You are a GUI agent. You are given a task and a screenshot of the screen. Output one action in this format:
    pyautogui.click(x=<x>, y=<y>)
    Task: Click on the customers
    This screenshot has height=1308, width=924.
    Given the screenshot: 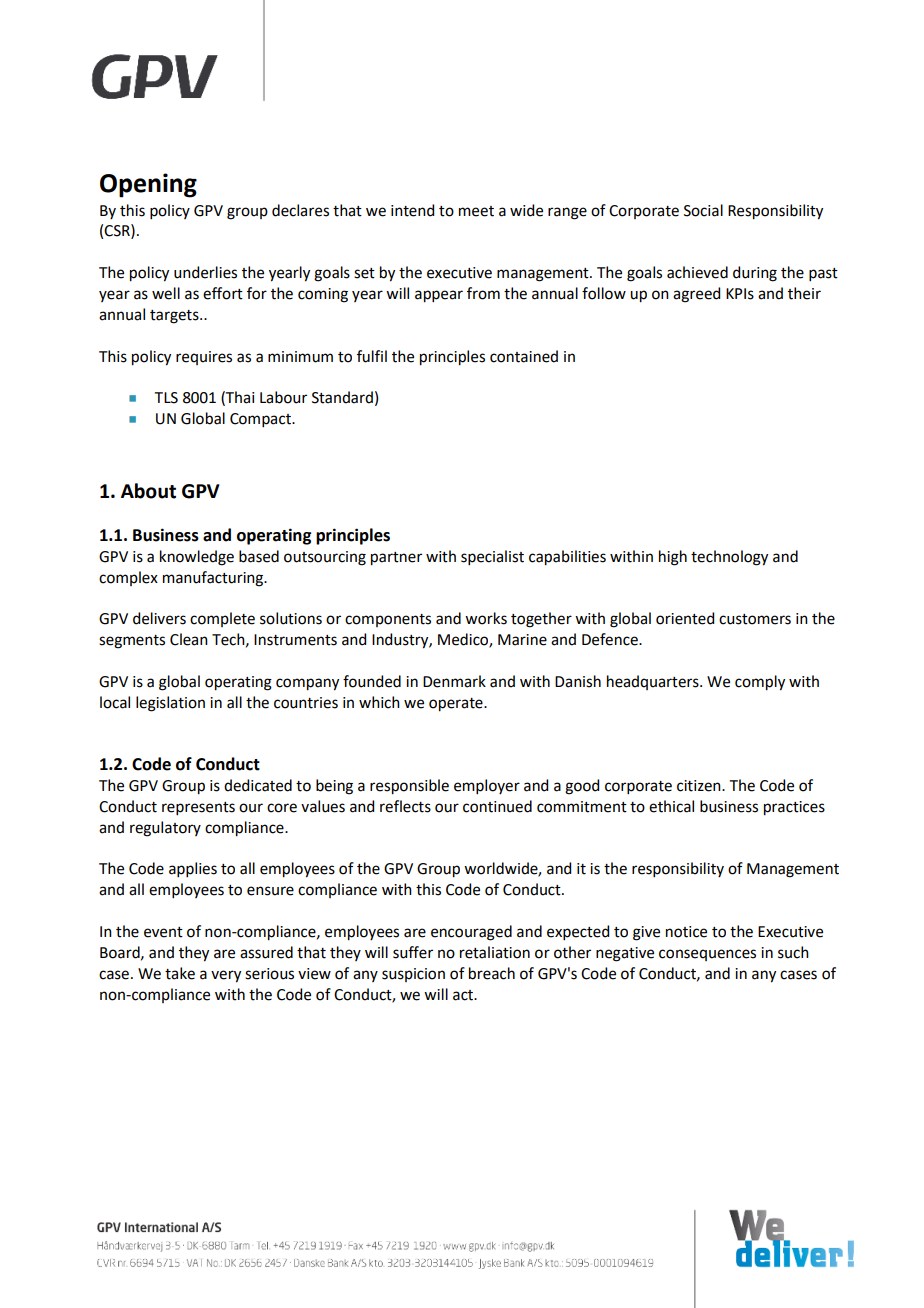 What is the action you would take?
    pyautogui.click(x=755, y=619)
